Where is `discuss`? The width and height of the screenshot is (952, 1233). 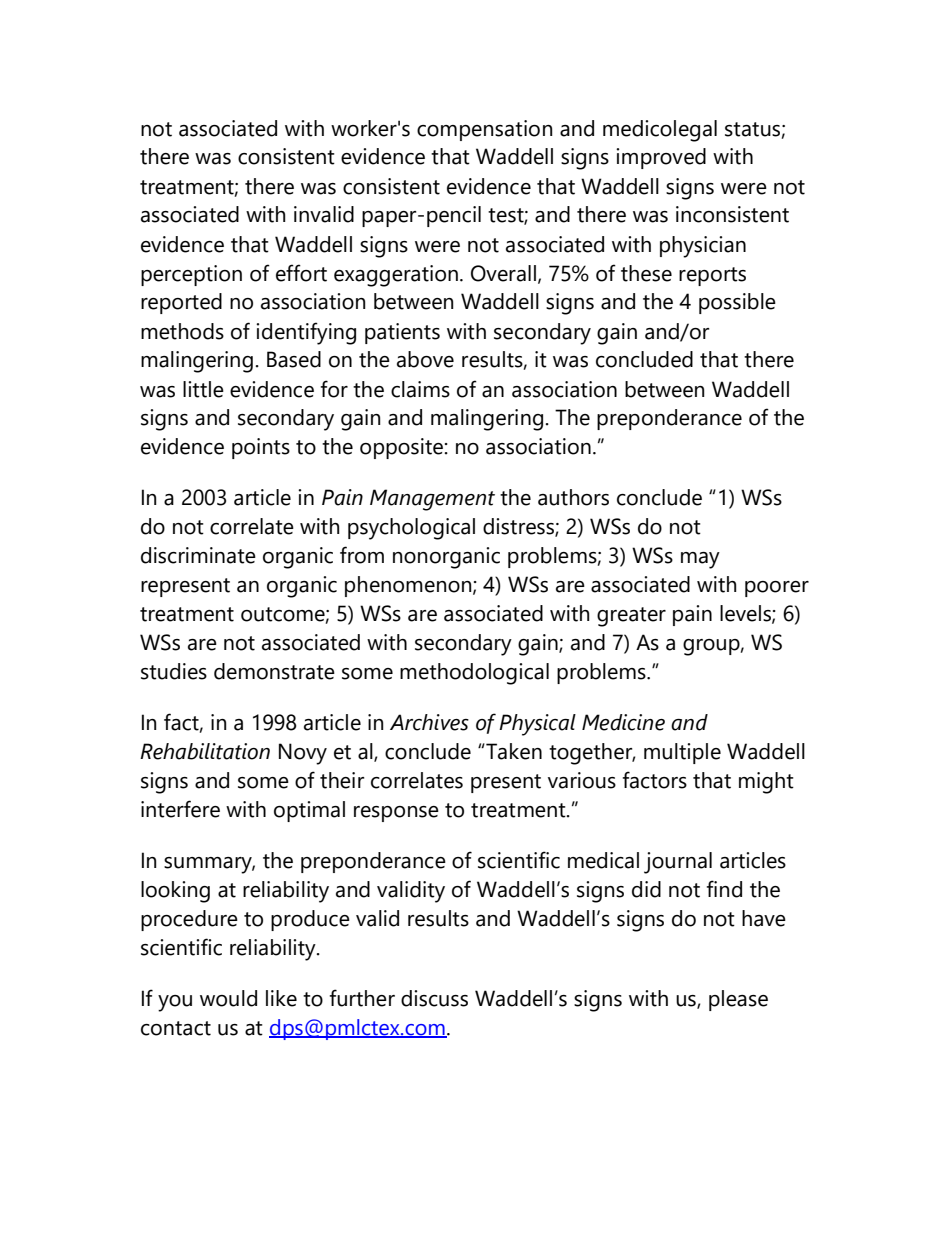
discuss is located at coordinates (434, 998).
